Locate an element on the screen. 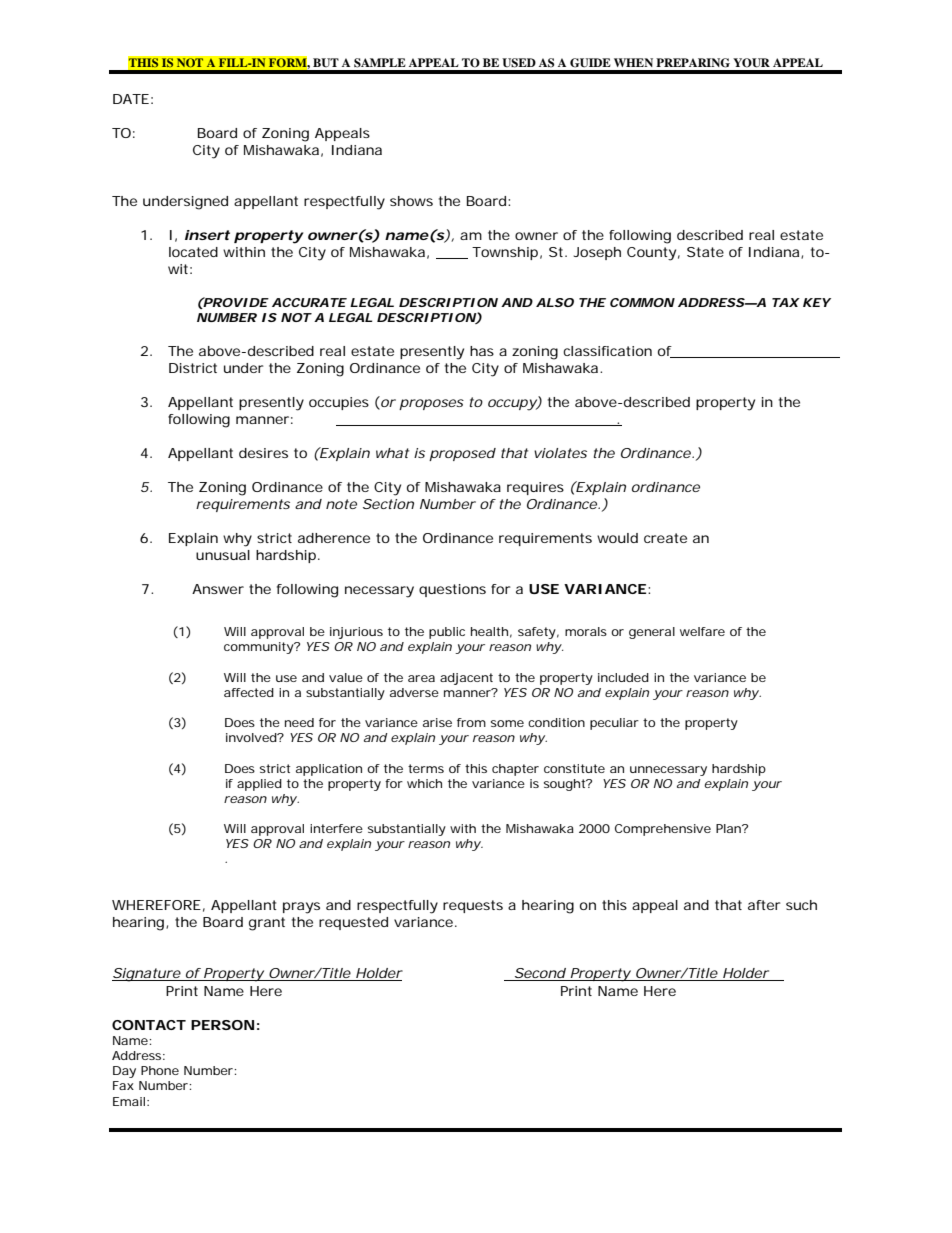 This screenshot has width=952, height=1233. shows is located at coordinates (411, 201).
